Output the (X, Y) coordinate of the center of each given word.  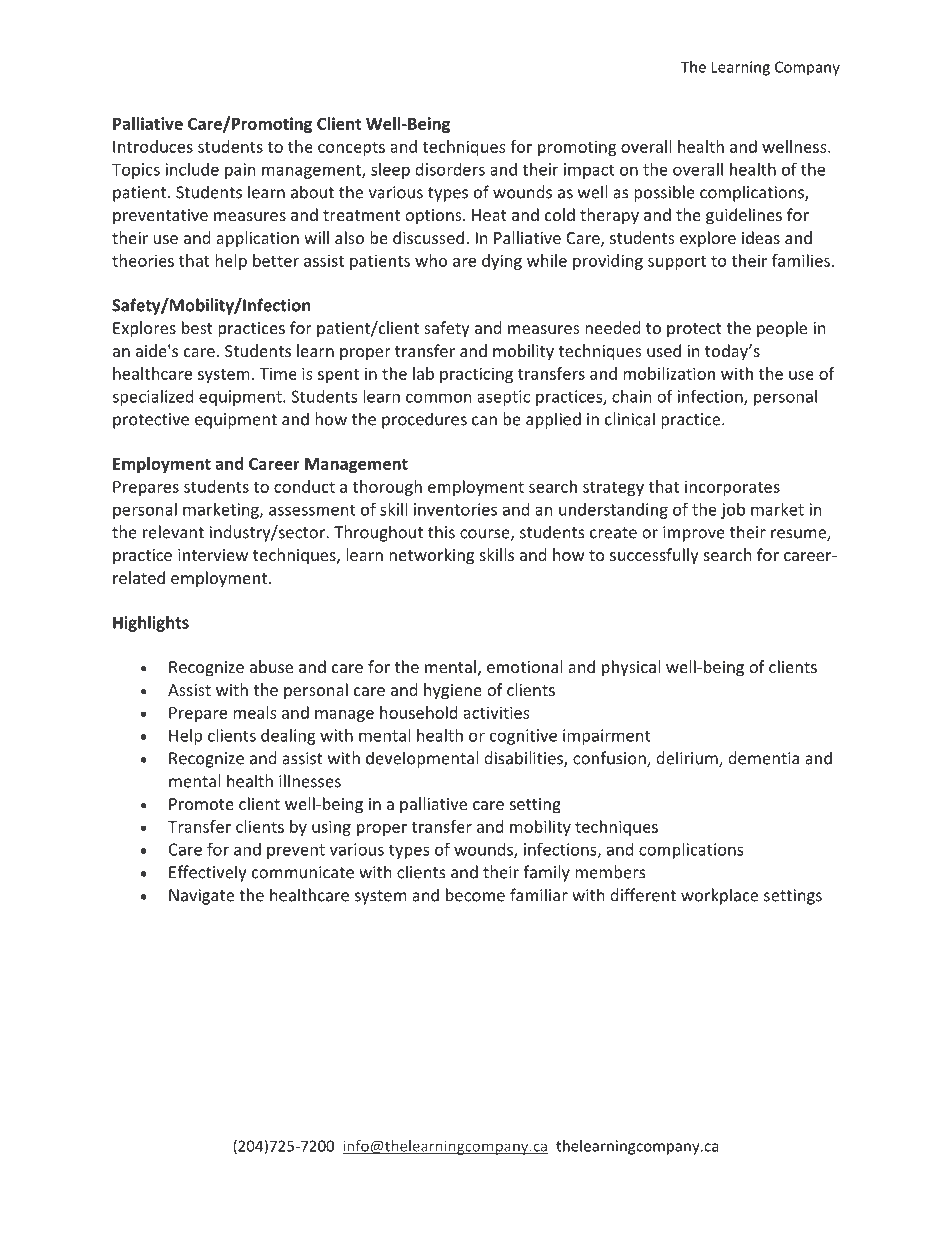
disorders (450, 169)
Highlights (151, 624)
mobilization (669, 373)
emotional (524, 666)
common (439, 398)
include (192, 169)
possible (664, 193)
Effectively (207, 873)
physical (631, 668)
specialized (152, 398)
